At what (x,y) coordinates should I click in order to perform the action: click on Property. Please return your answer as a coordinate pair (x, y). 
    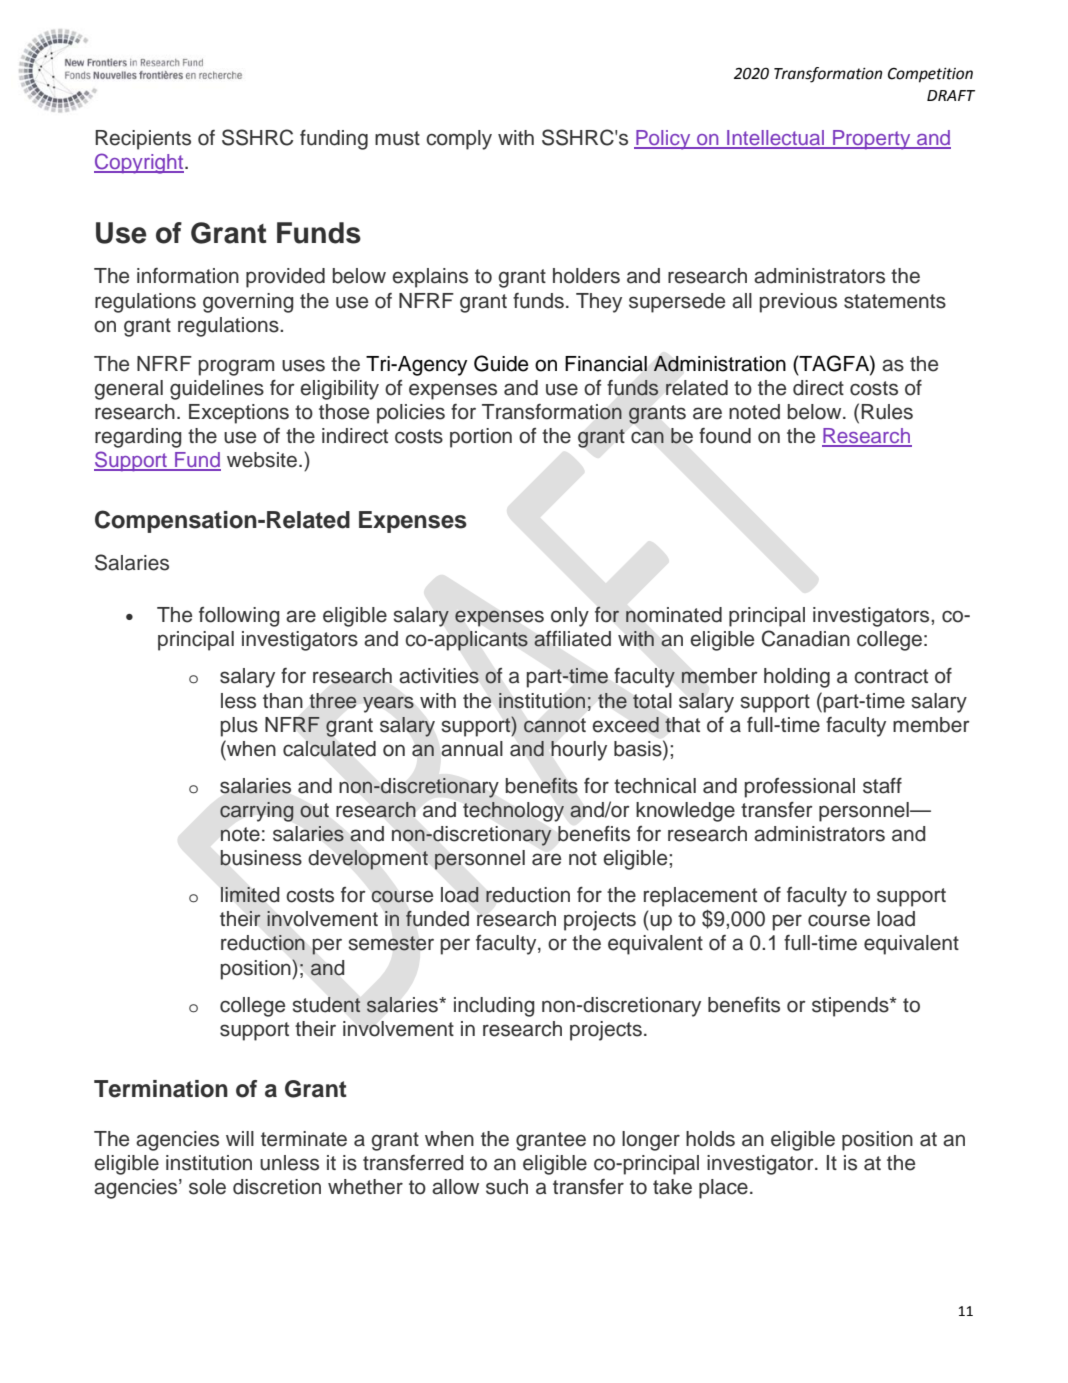
    Looking at the image, I should click on (872, 140).
